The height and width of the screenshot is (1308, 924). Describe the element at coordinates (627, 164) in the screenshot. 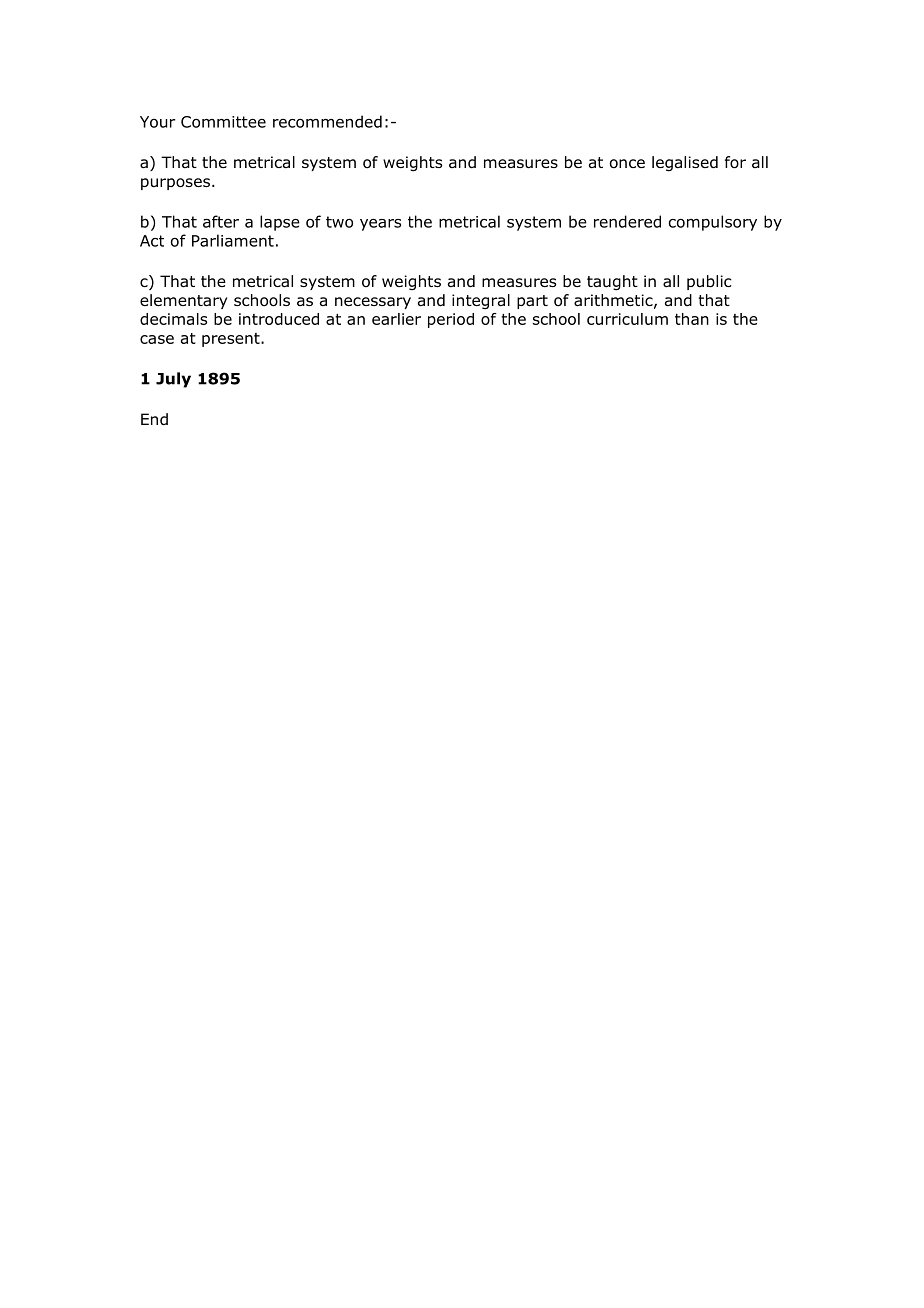

I see `once` at that location.
